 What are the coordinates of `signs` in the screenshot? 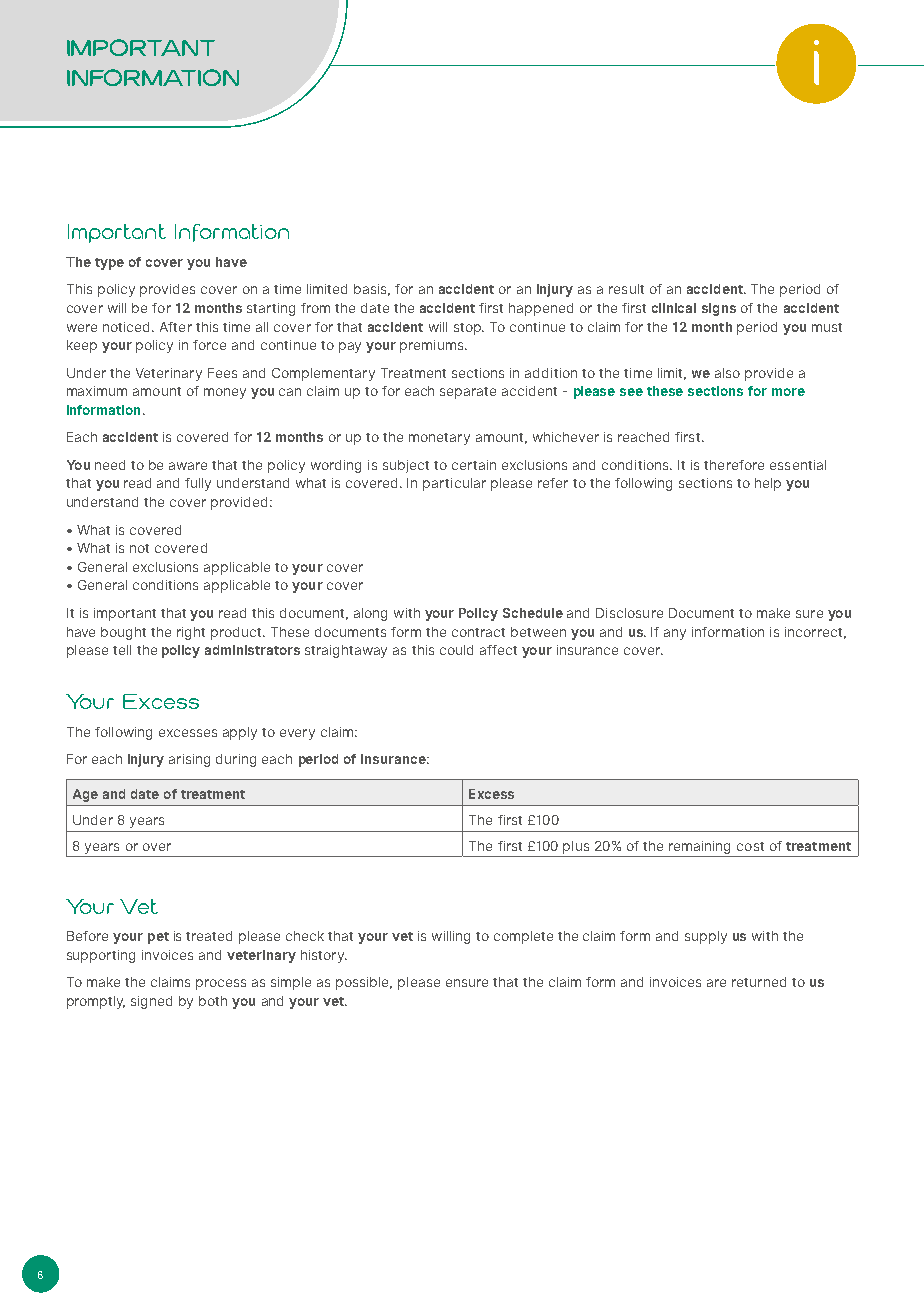 It's located at (719, 309).
